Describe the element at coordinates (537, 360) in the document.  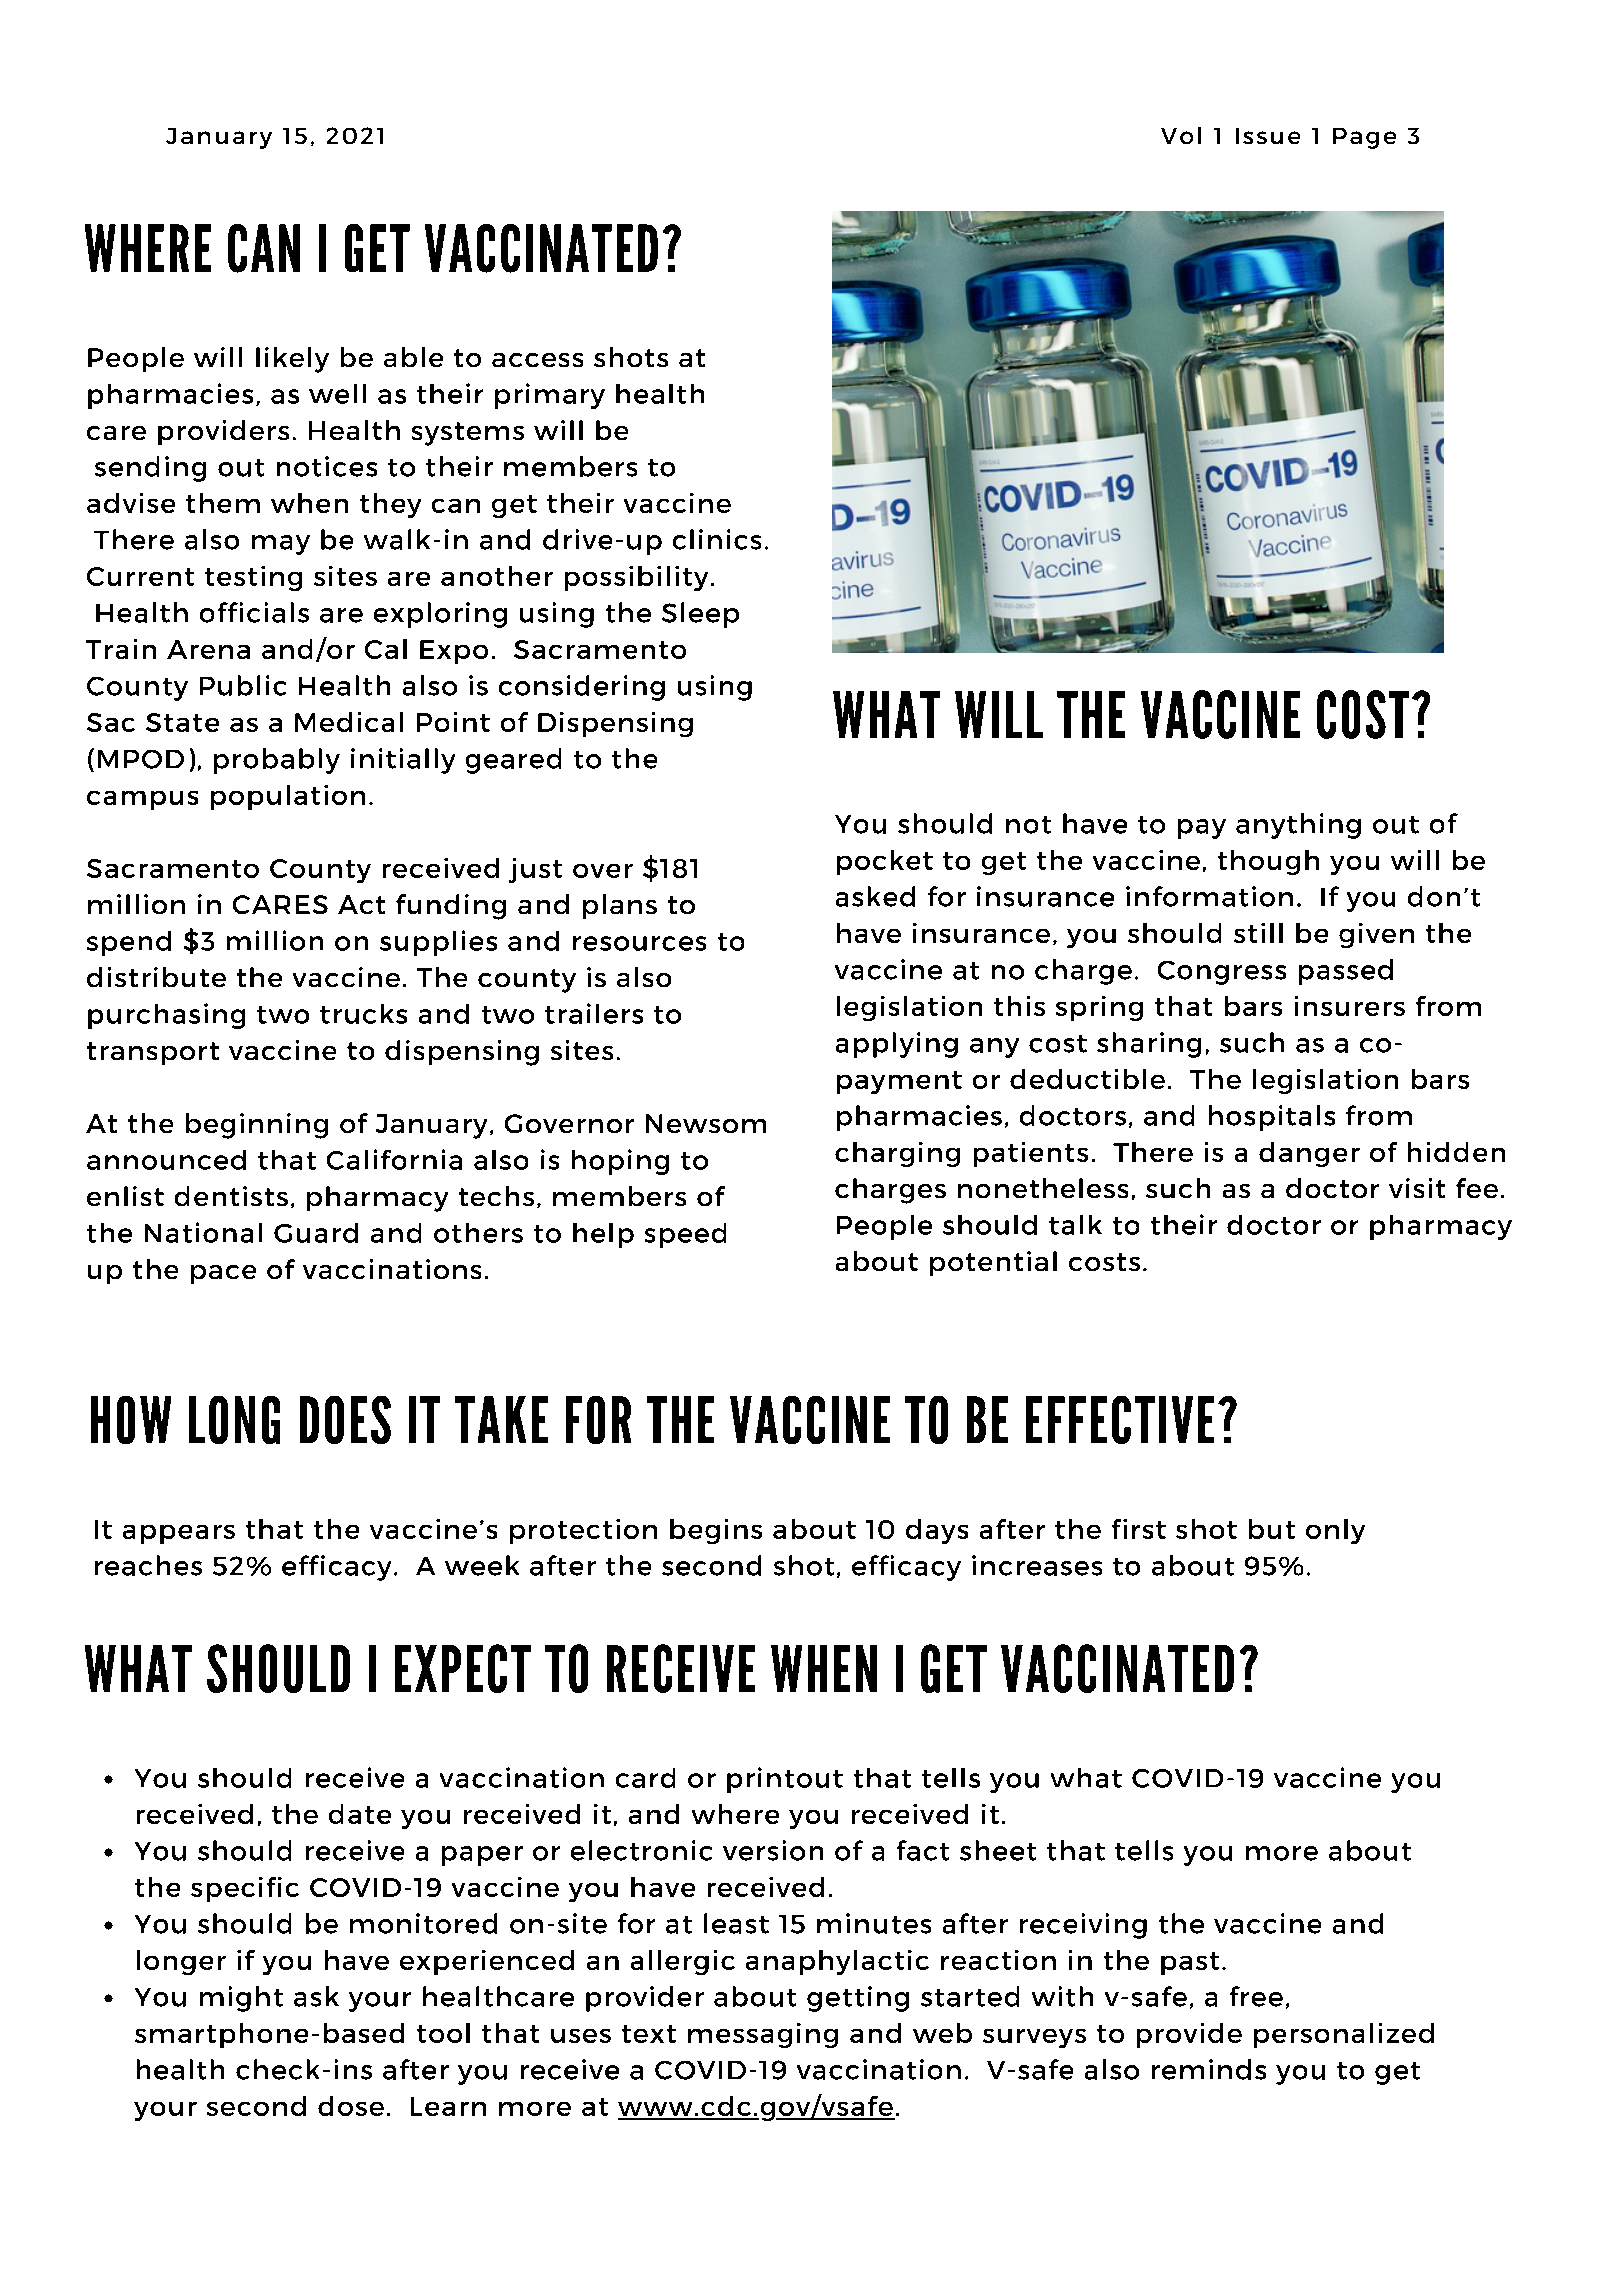
I see `access` at that location.
